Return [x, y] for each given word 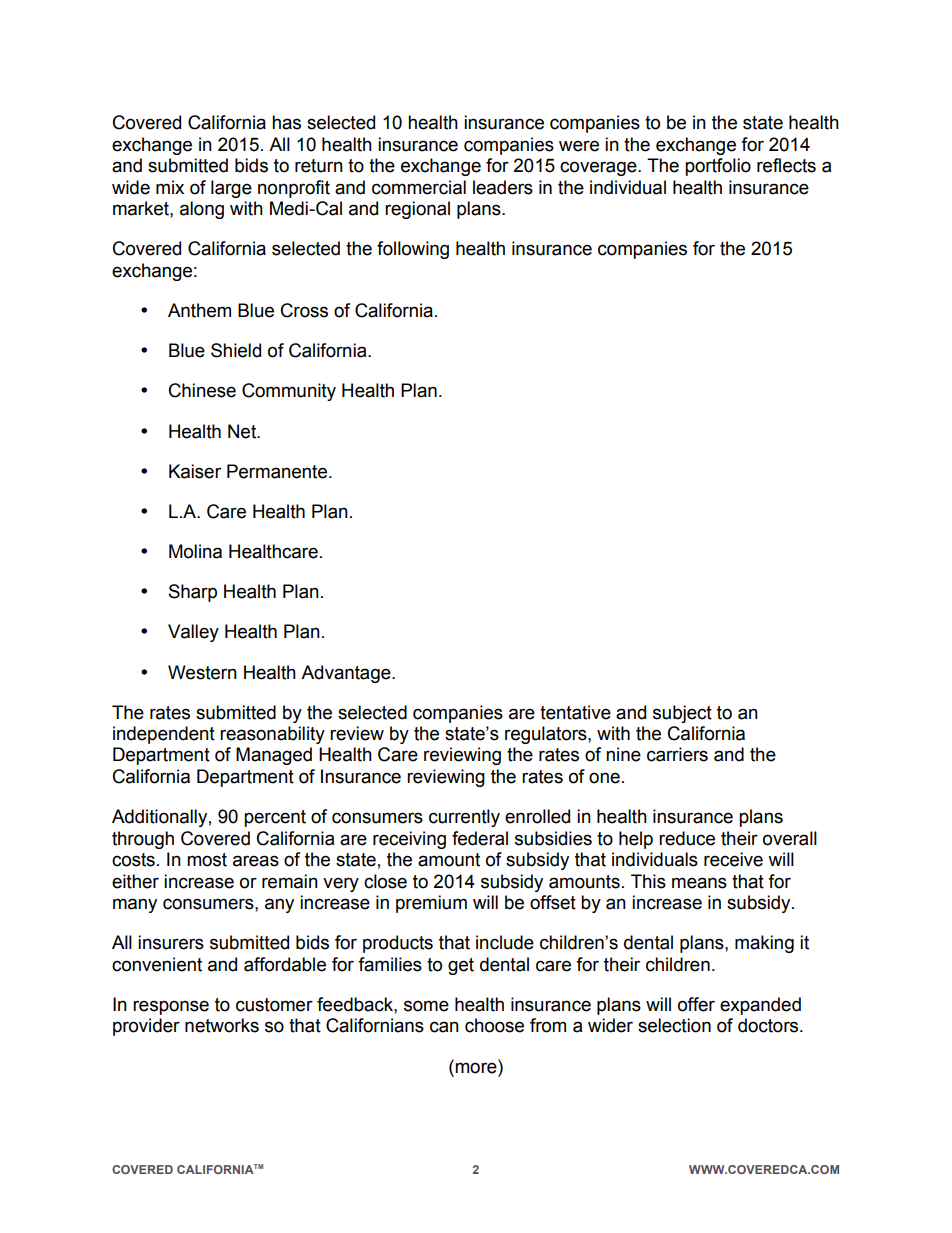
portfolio [718, 167]
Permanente [278, 471]
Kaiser [195, 471]
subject [682, 714]
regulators [547, 735]
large [231, 189]
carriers [677, 754]
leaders [503, 187]
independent [164, 735]
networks [222, 1025]
